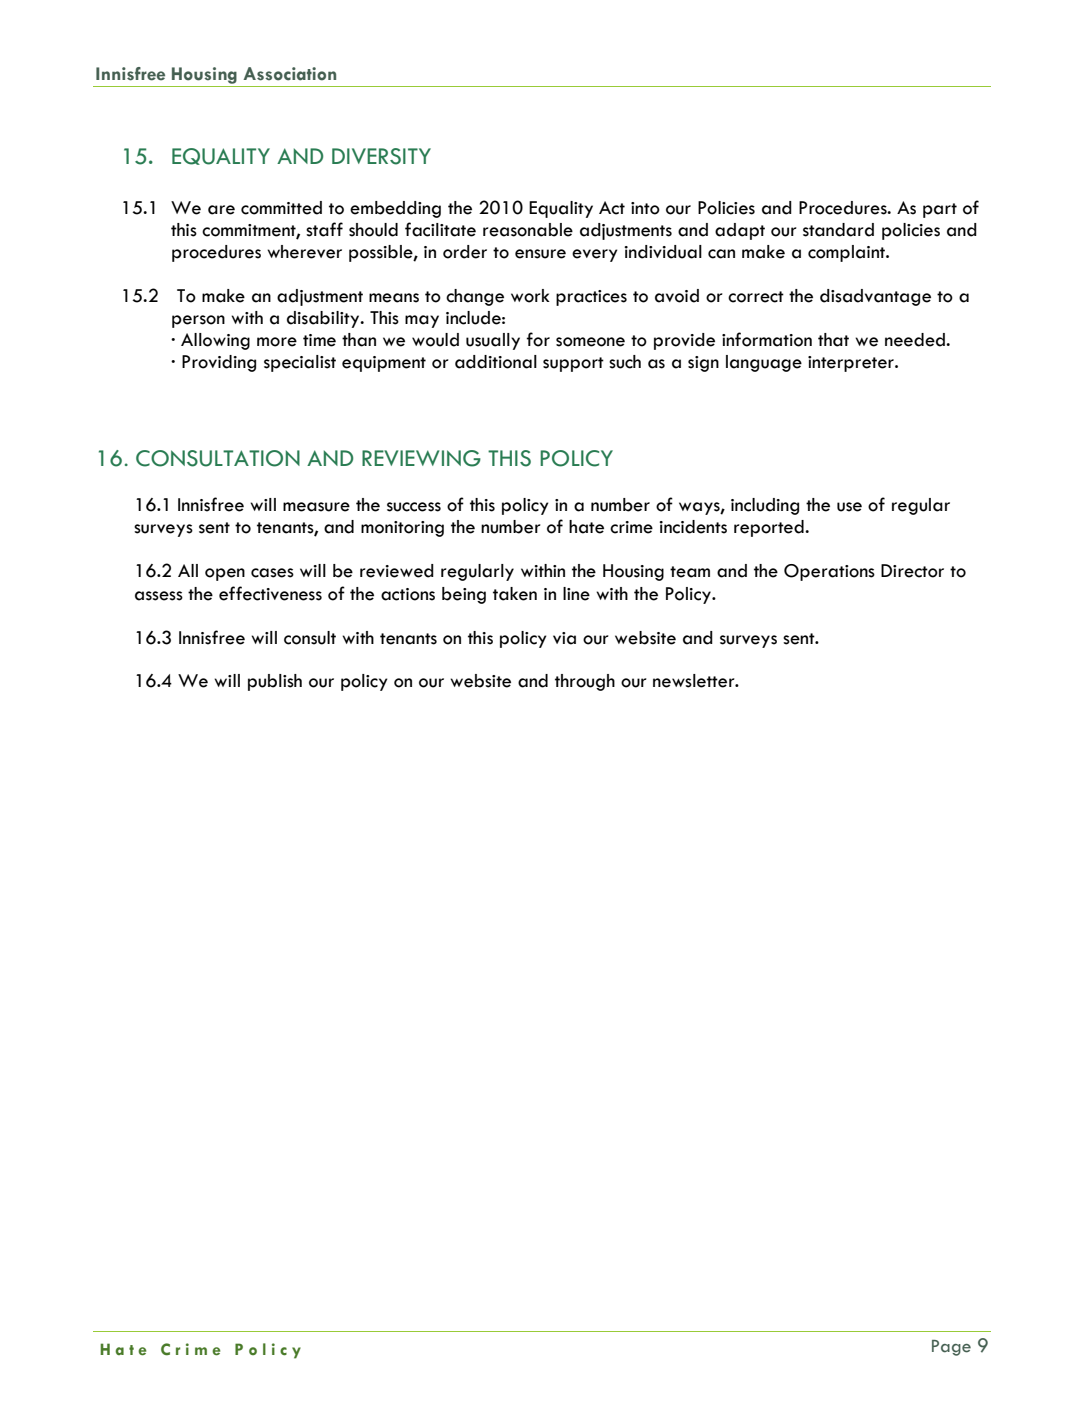  What do you see at coordinates (159, 596) in the screenshot?
I see `assess` at bounding box center [159, 596].
